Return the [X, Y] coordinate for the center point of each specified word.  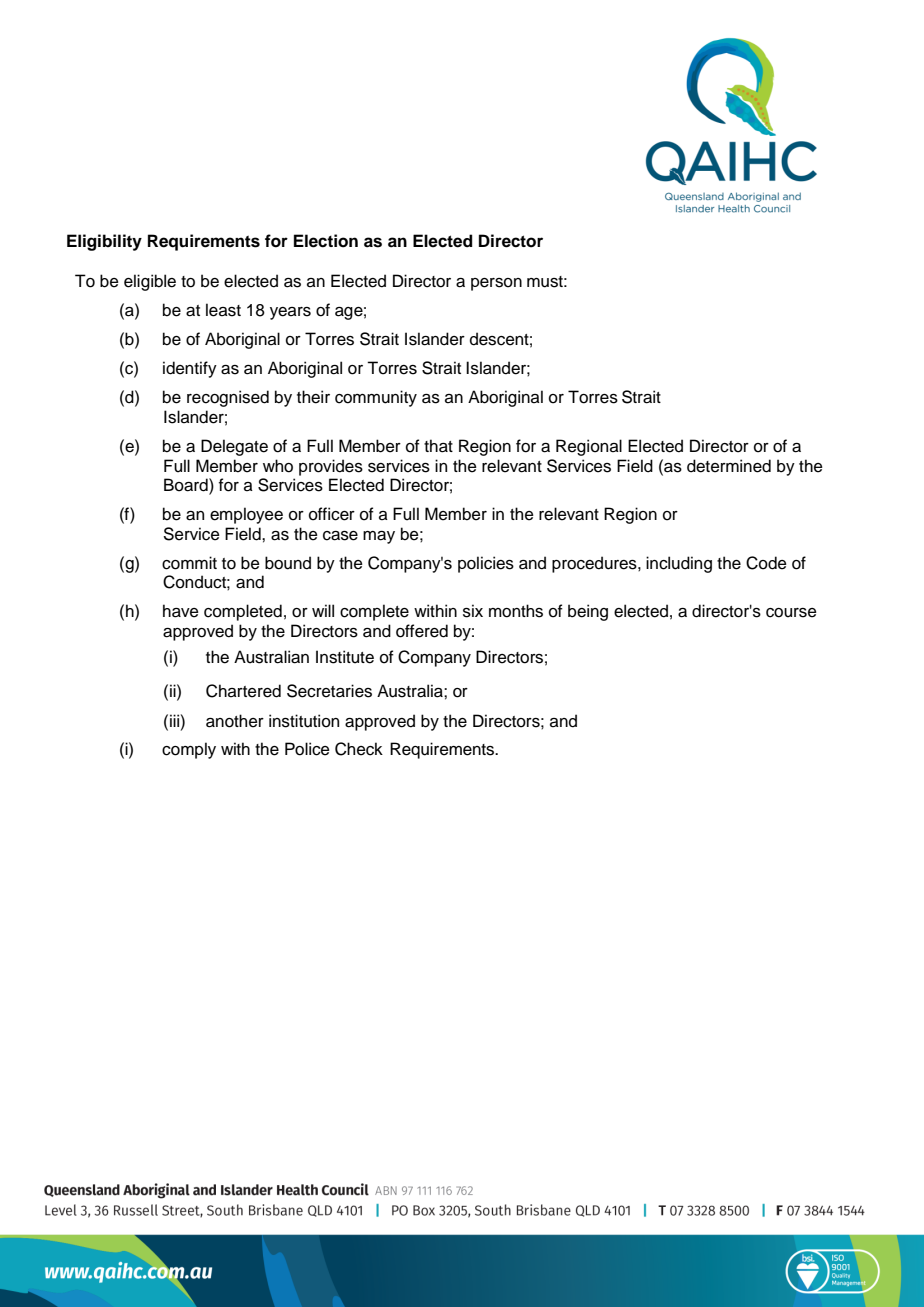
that [438, 446]
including [679, 564]
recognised [228, 398]
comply [189, 750]
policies [486, 564]
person [496, 284]
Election [326, 241]
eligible [150, 282]
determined [729, 466]
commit [189, 563]
